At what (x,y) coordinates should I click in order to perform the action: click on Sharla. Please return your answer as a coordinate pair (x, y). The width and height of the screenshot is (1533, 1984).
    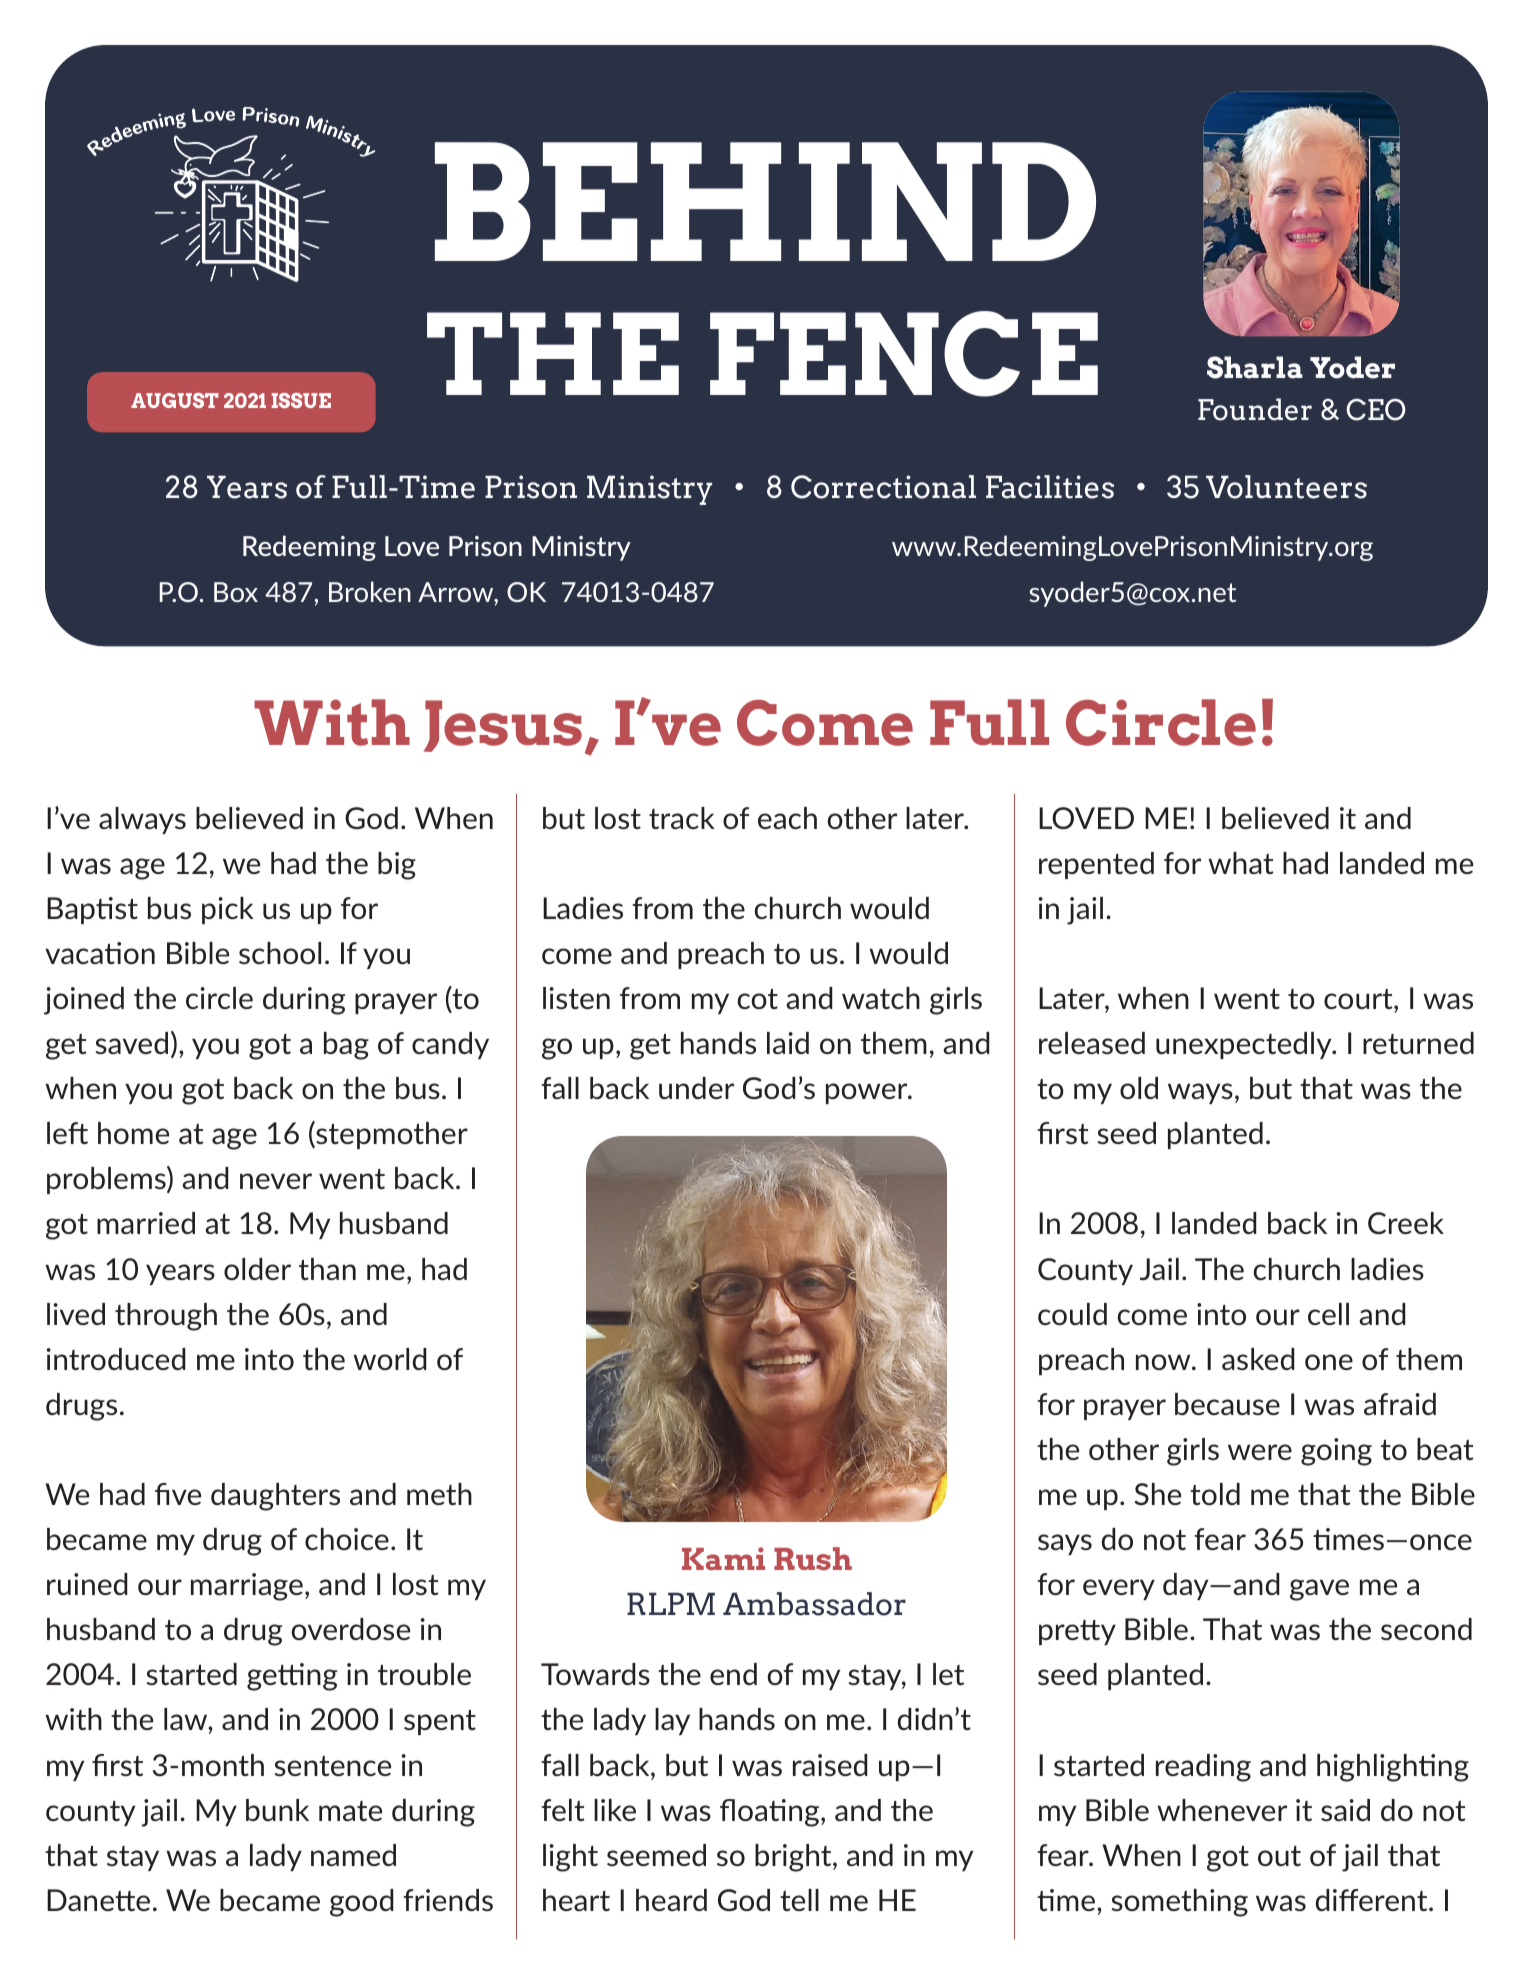
    Looking at the image, I should click on (1255, 367).
